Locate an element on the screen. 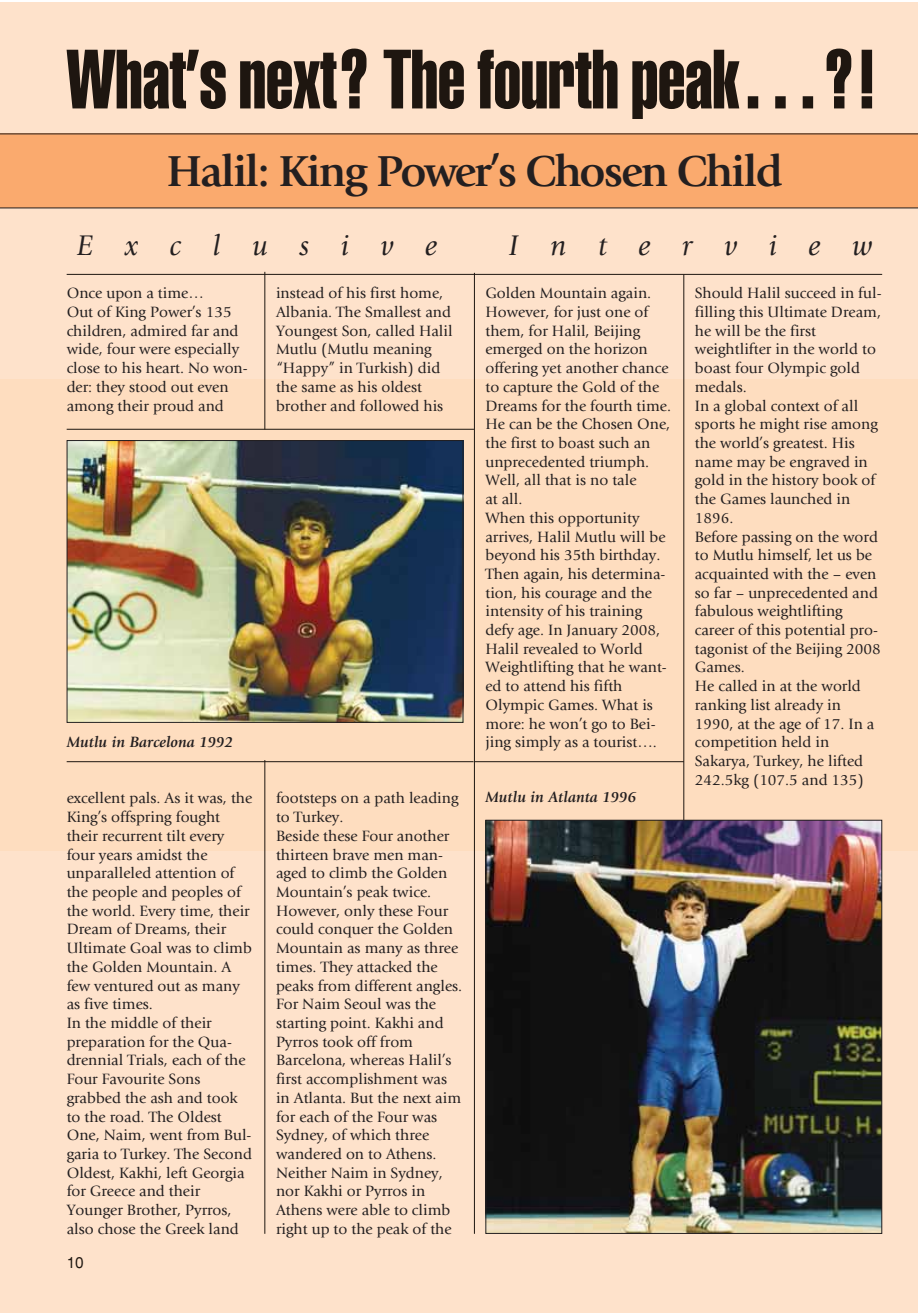 This screenshot has height=1316, width=918. proud is located at coordinates (173, 407).
